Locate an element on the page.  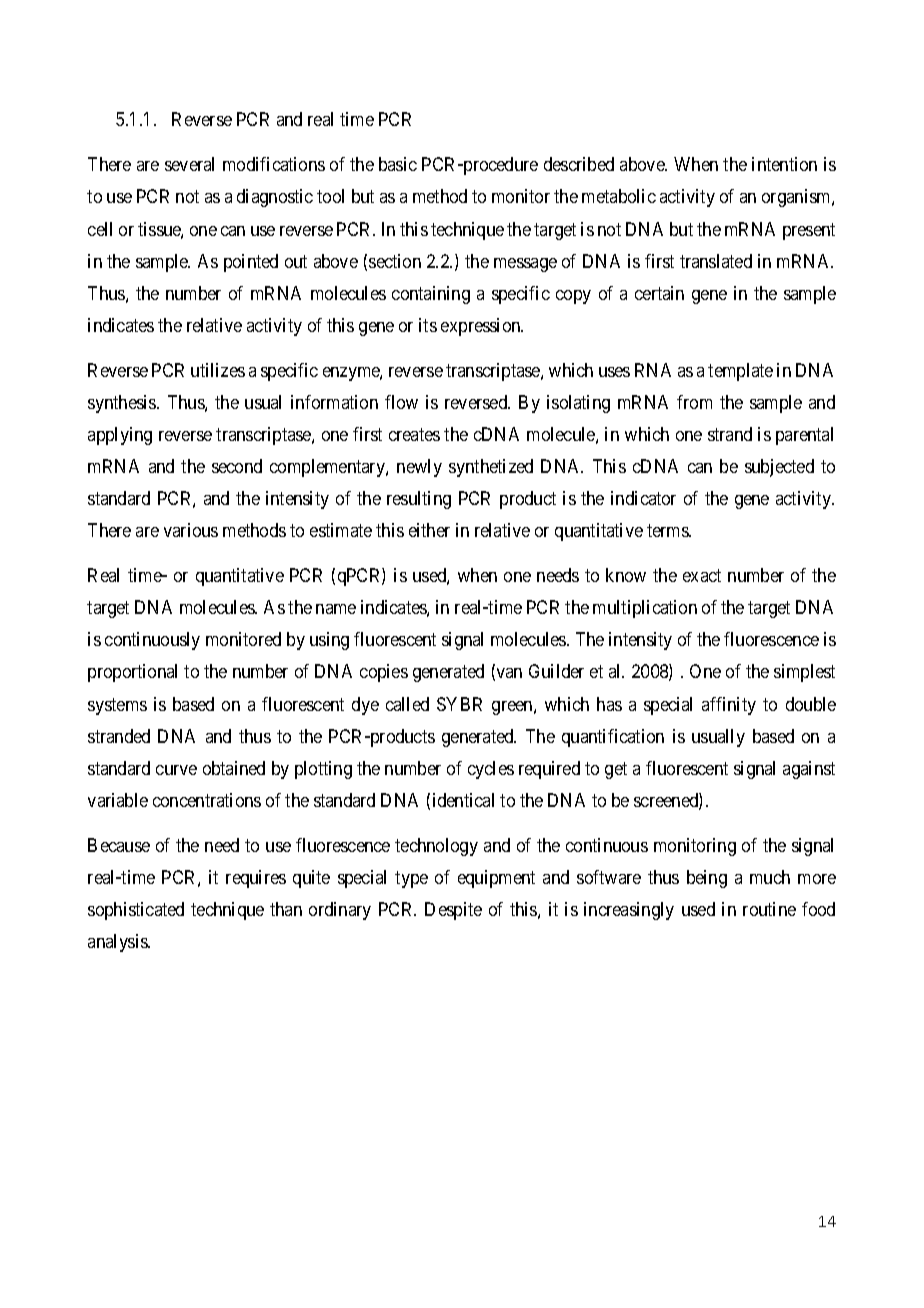
van is located at coordinates (508, 674).
